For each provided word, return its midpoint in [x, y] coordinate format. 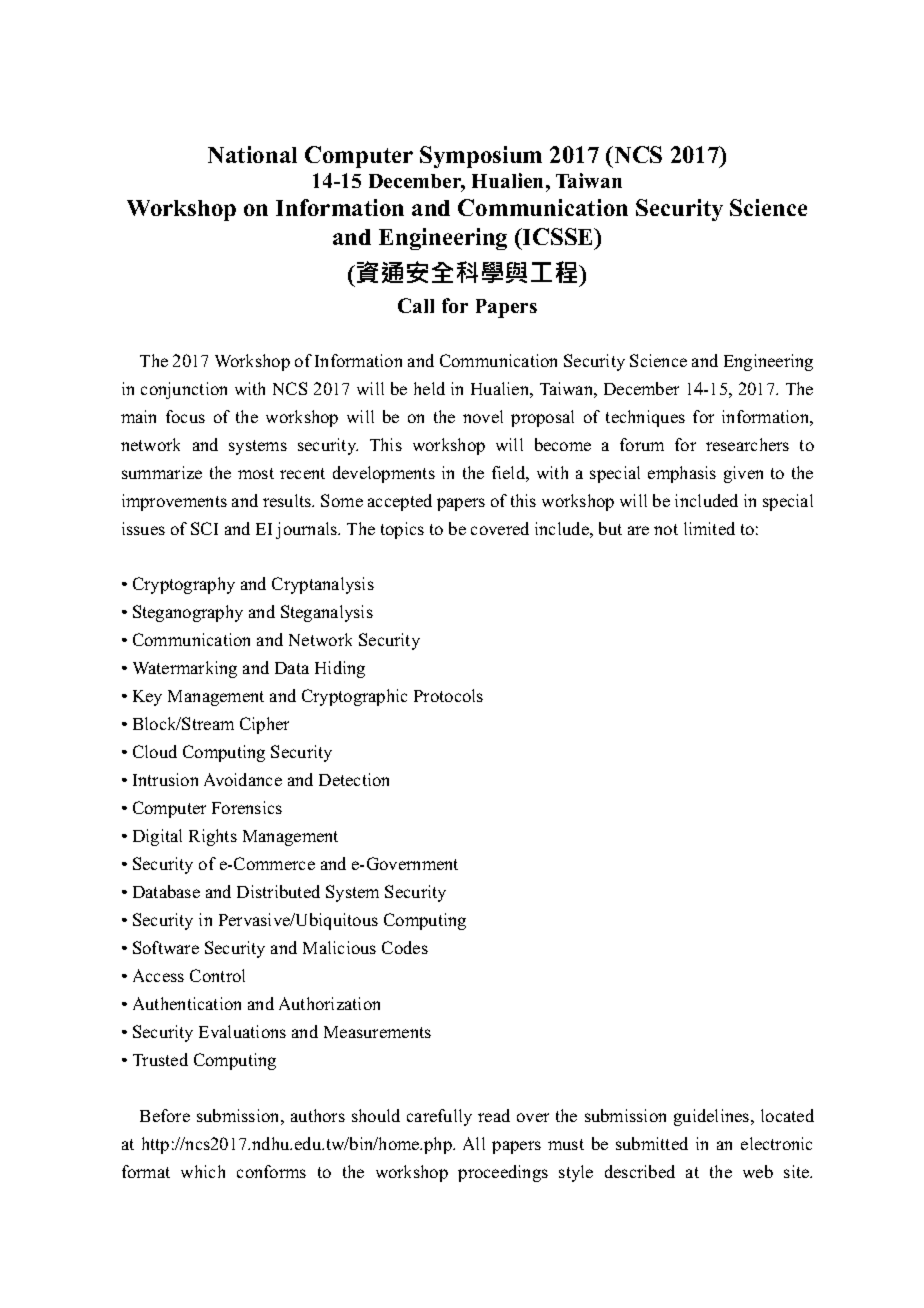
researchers [747, 444]
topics [402, 530]
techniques [645, 418]
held [429, 388]
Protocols [448, 695]
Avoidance [243, 779]
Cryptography [184, 585]
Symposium [481, 157]
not [666, 529]
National [252, 154]
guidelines [713, 1117]
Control [217, 975]
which [203, 1171]
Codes [405, 947]
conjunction [184, 390]
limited [709, 528]
